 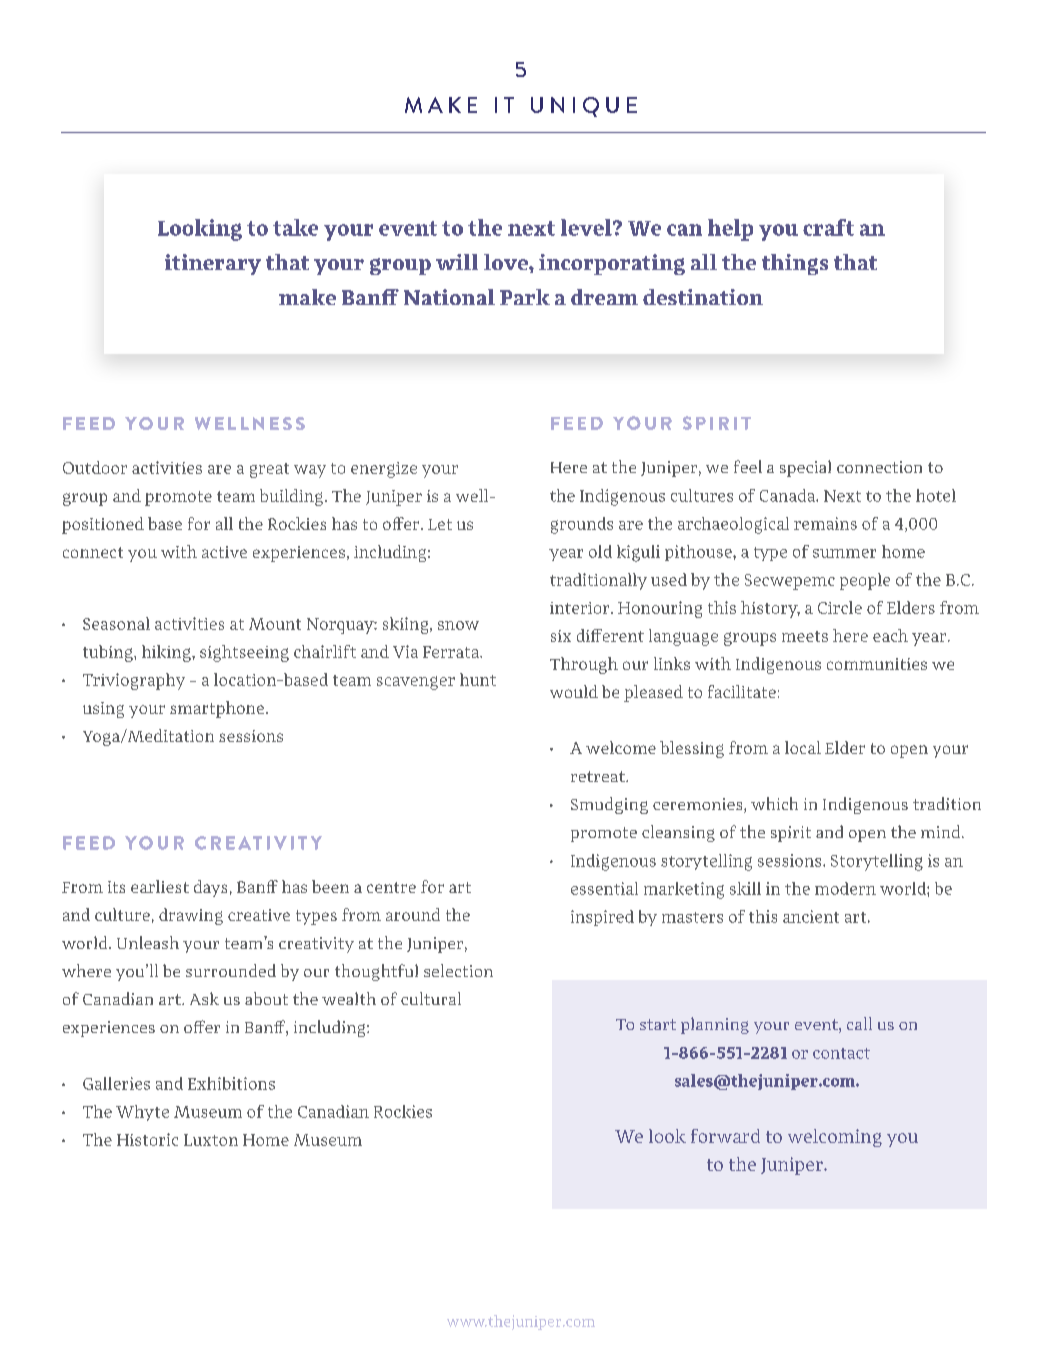 What do you see at coordinates (805, 468) in the screenshot?
I see `special` at bounding box center [805, 468].
